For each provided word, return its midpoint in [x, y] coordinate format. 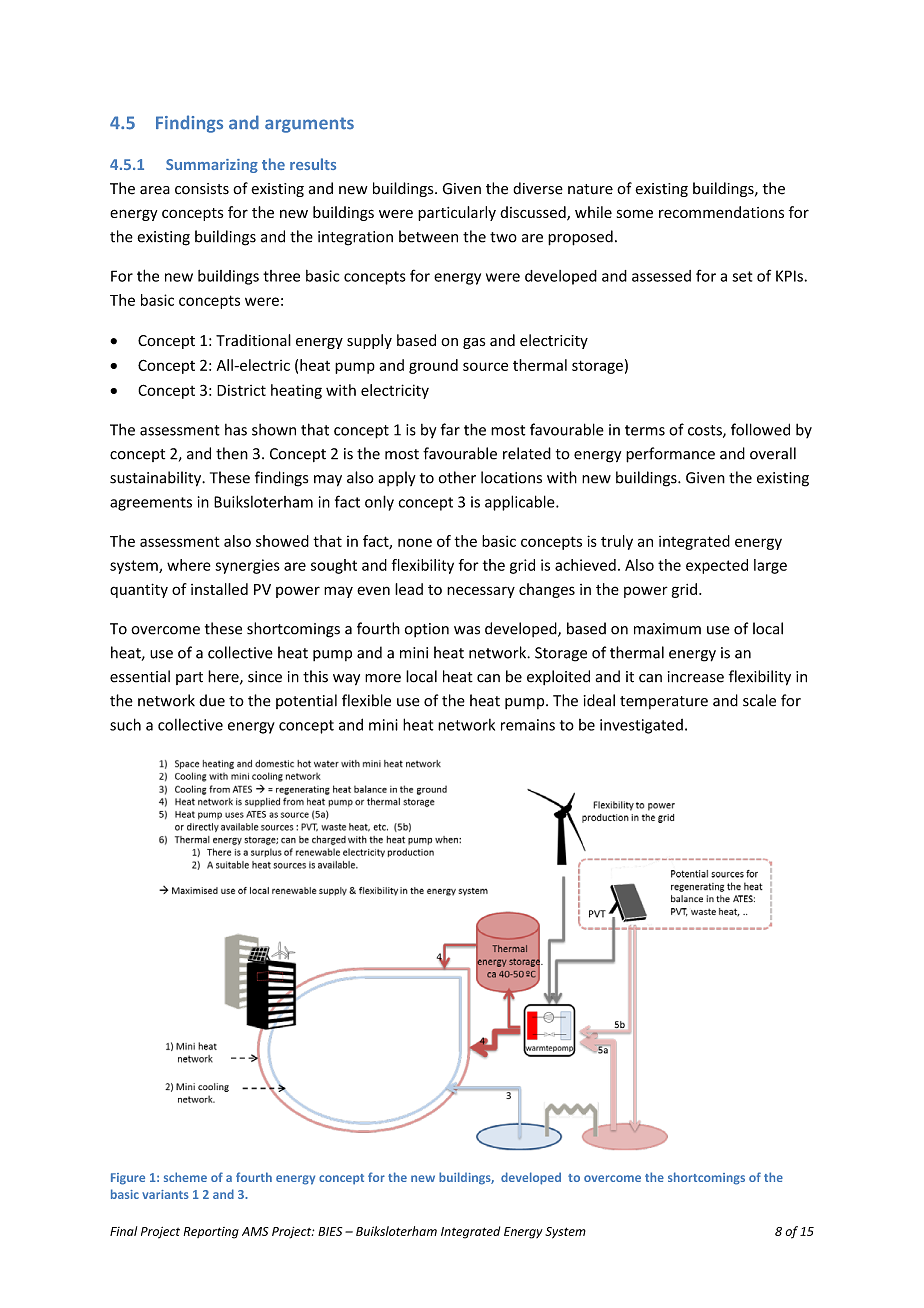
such [125, 724]
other [457, 477]
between [428, 236]
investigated [641, 726]
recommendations [721, 212]
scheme [185, 1177]
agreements [151, 504]
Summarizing [212, 166]
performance [670, 455]
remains [528, 725]
